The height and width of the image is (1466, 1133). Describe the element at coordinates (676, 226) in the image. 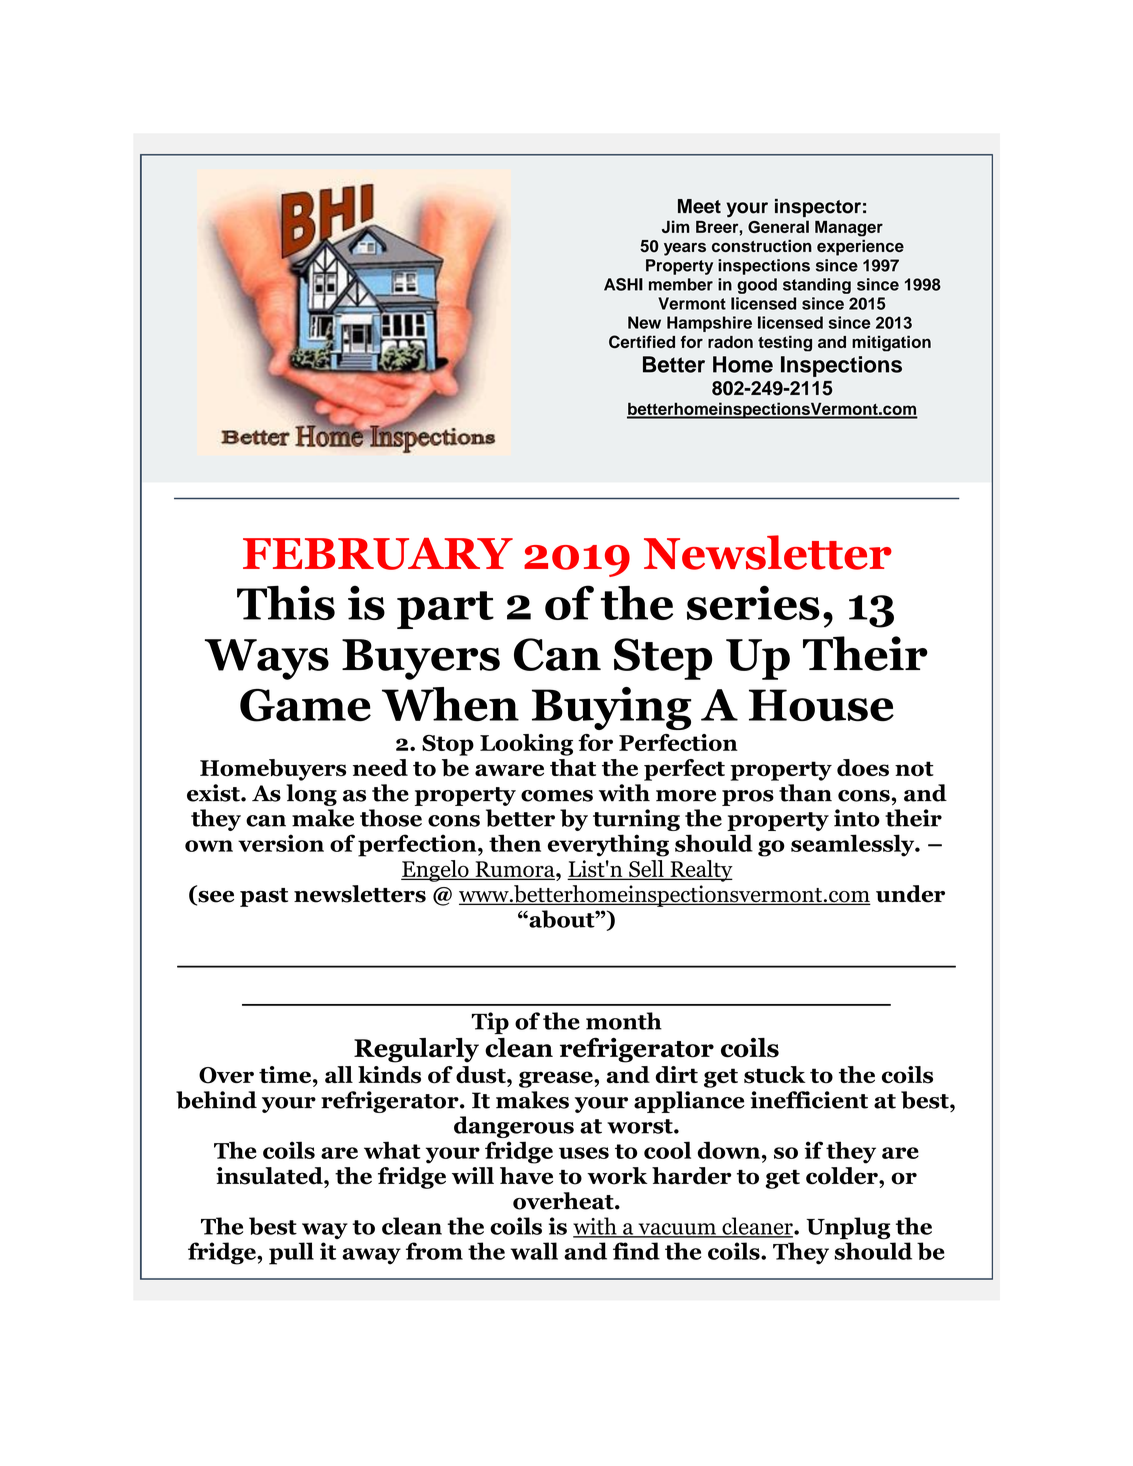

I see `Jim` at that location.
